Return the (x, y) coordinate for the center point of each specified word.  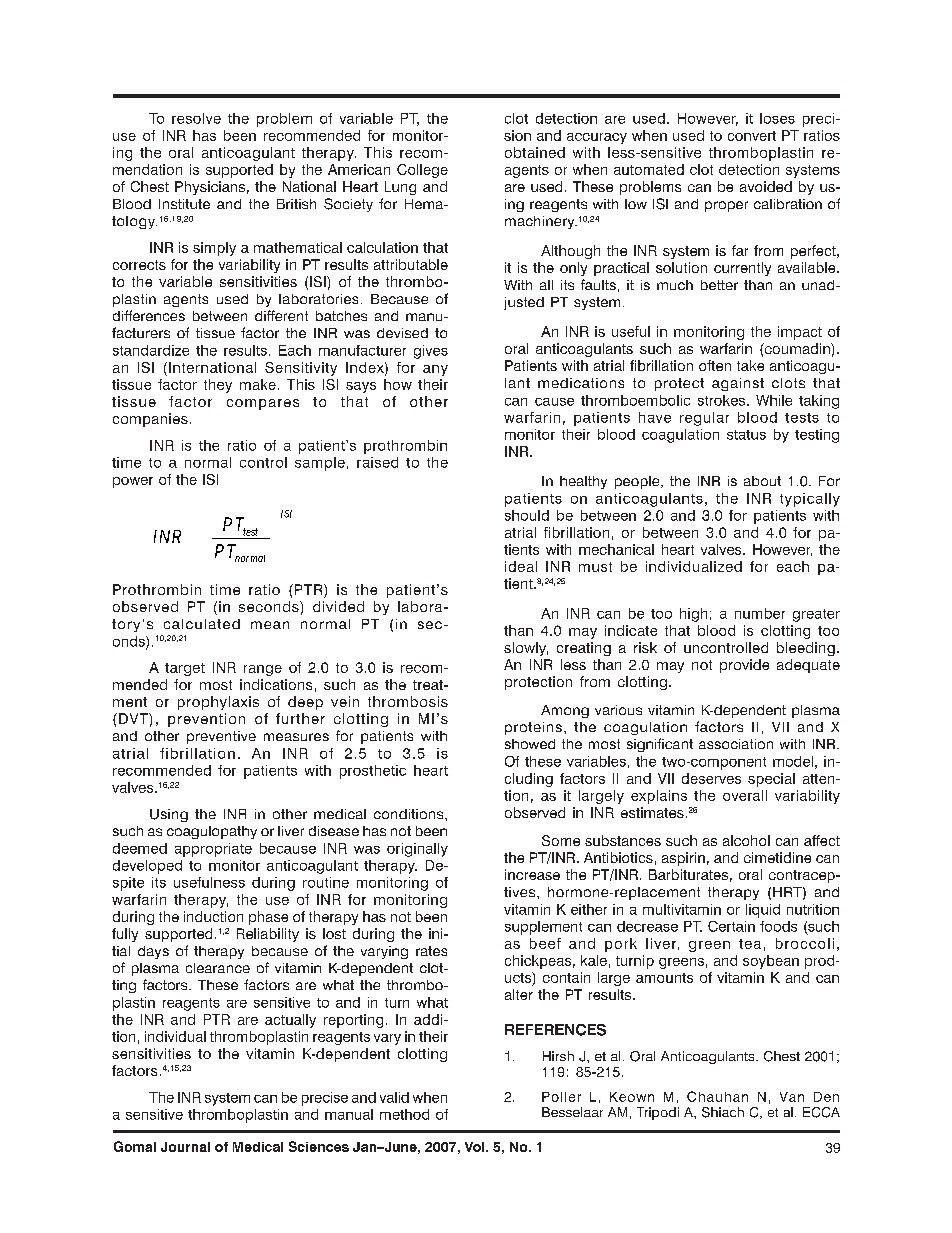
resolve (196, 118)
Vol (476, 1147)
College (422, 171)
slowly (526, 649)
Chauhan (717, 1096)
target (185, 669)
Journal (185, 1147)
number (760, 613)
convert (752, 136)
